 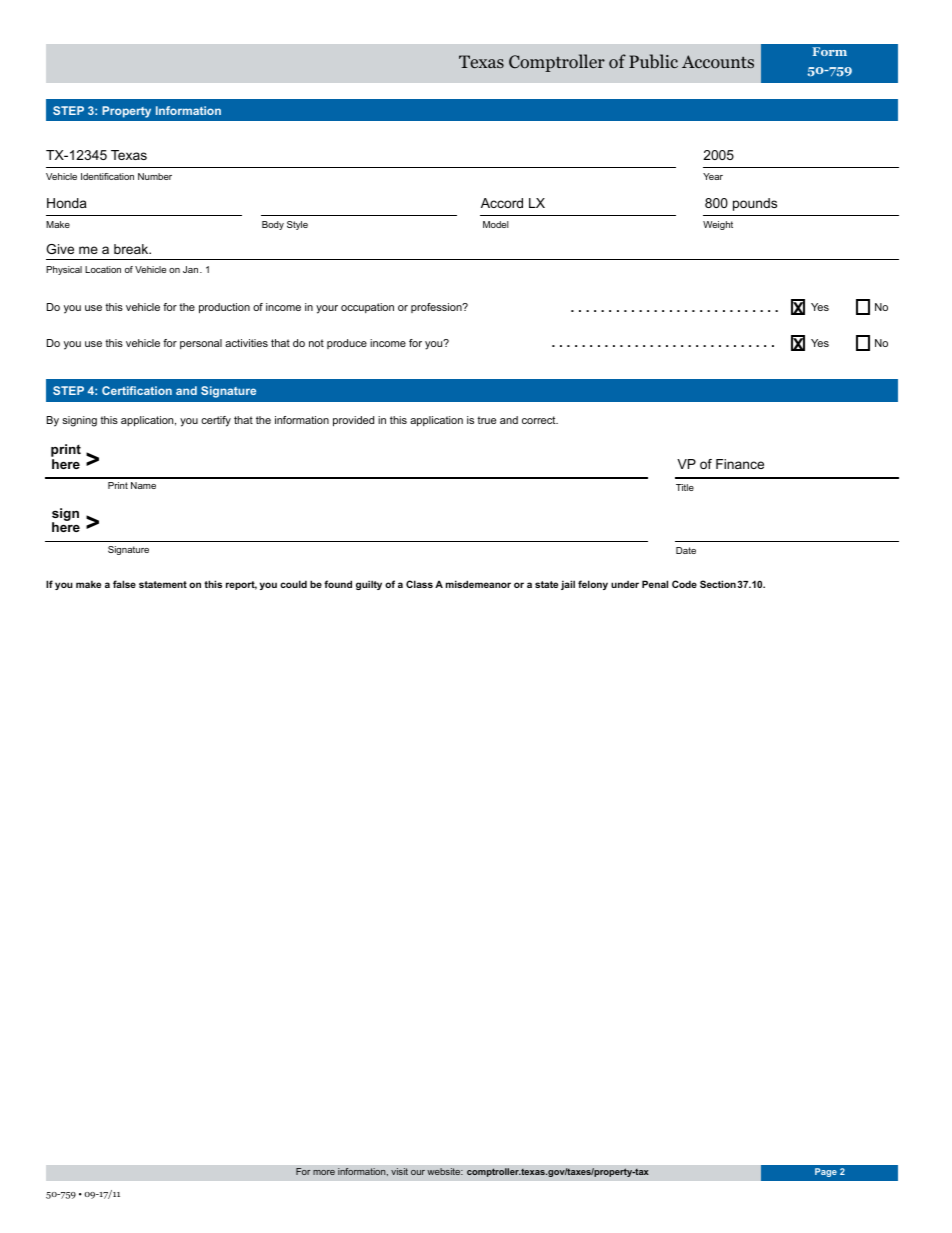 What do you see at coordinates (124, 584) in the page?
I see `false` at bounding box center [124, 584].
